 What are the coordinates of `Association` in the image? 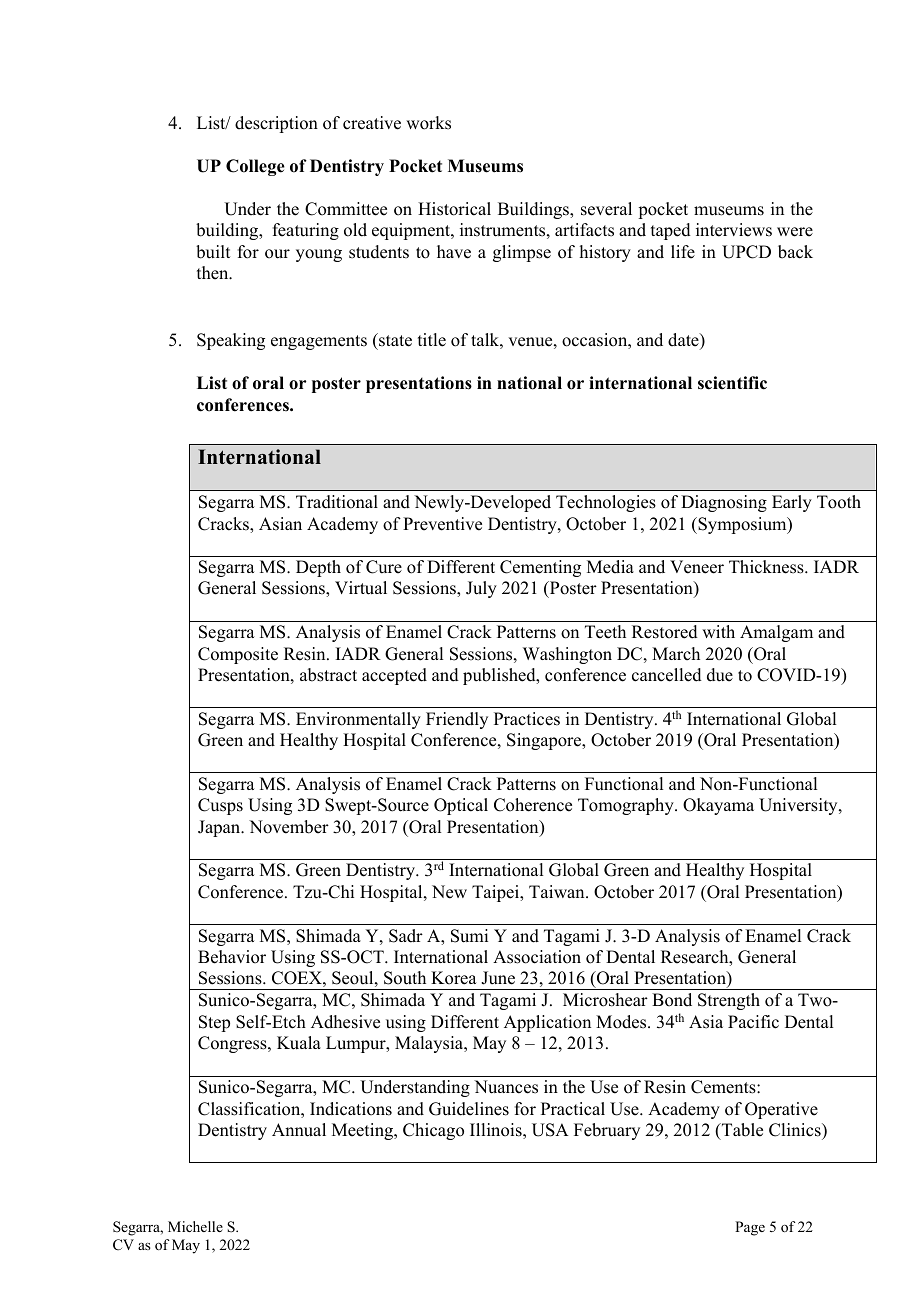 It's located at (537, 957).
